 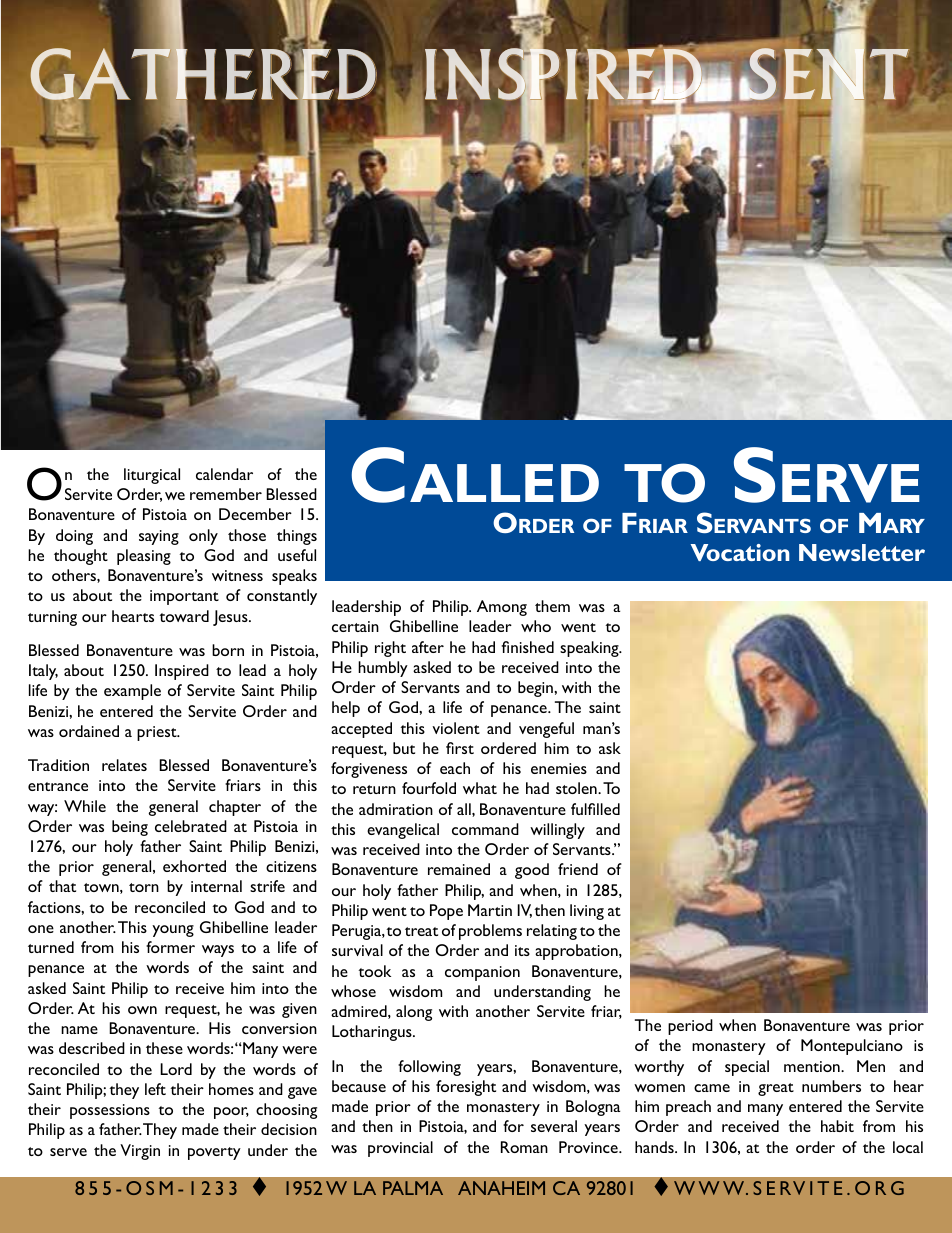 What do you see at coordinates (837, 1126) in the document?
I see `habit` at bounding box center [837, 1126].
